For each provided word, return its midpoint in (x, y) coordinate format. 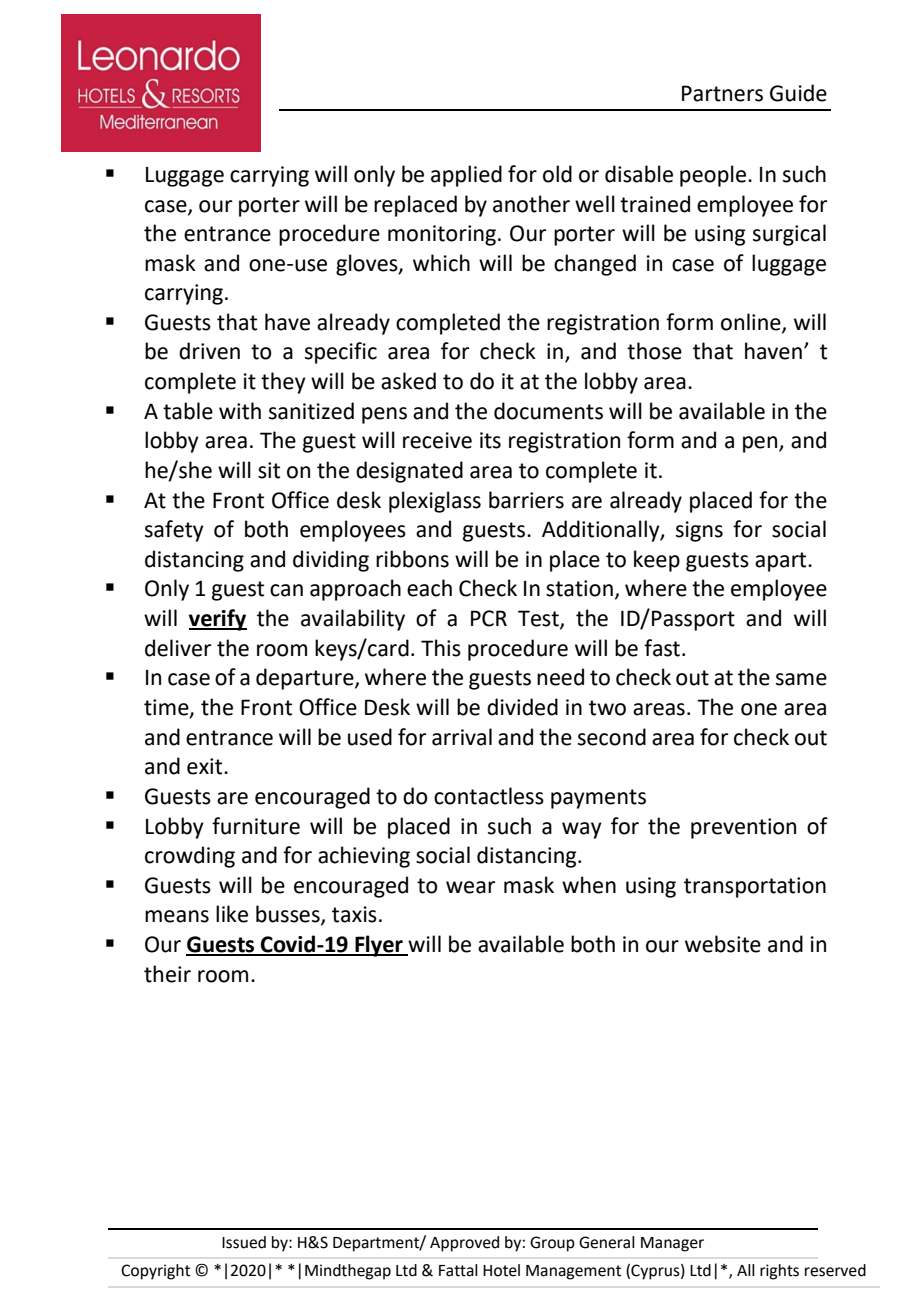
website (723, 944)
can (286, 590)
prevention (743, 828)
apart (782, 562)
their (167, 974)
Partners (722, 93)
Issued (244, 1242)
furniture (256, 826)
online (752, 322)
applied (466, 176)
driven (209, 351)
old (557, 174)
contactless (489, 796)
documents (548, 411)
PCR (489, 618)
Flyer (379, 946)
